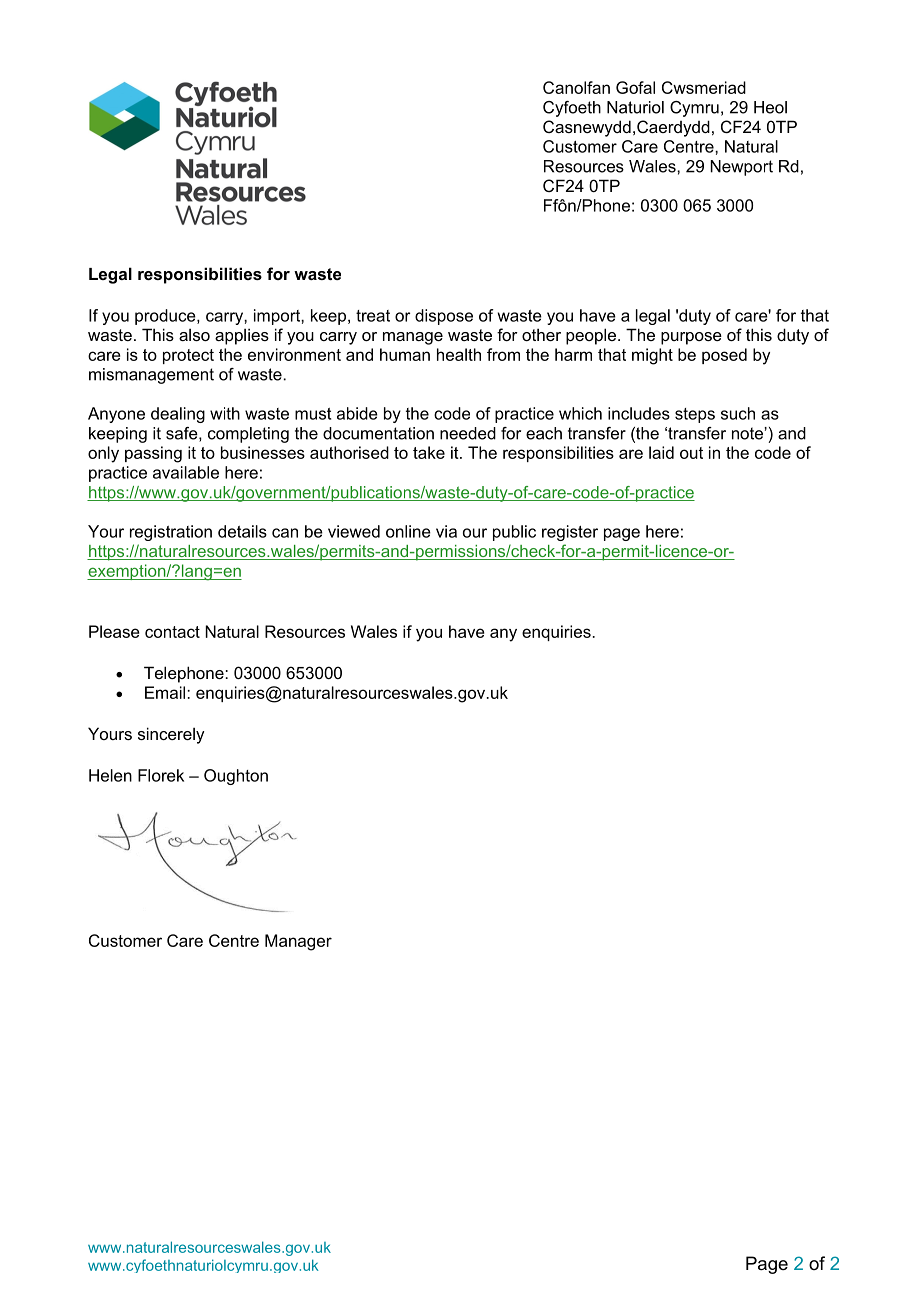 Image resolution: width=924 pixels, height=1307 pixels. Describe the element at coordinates (570, 533) in the screenshot. I see `register` at that location.
